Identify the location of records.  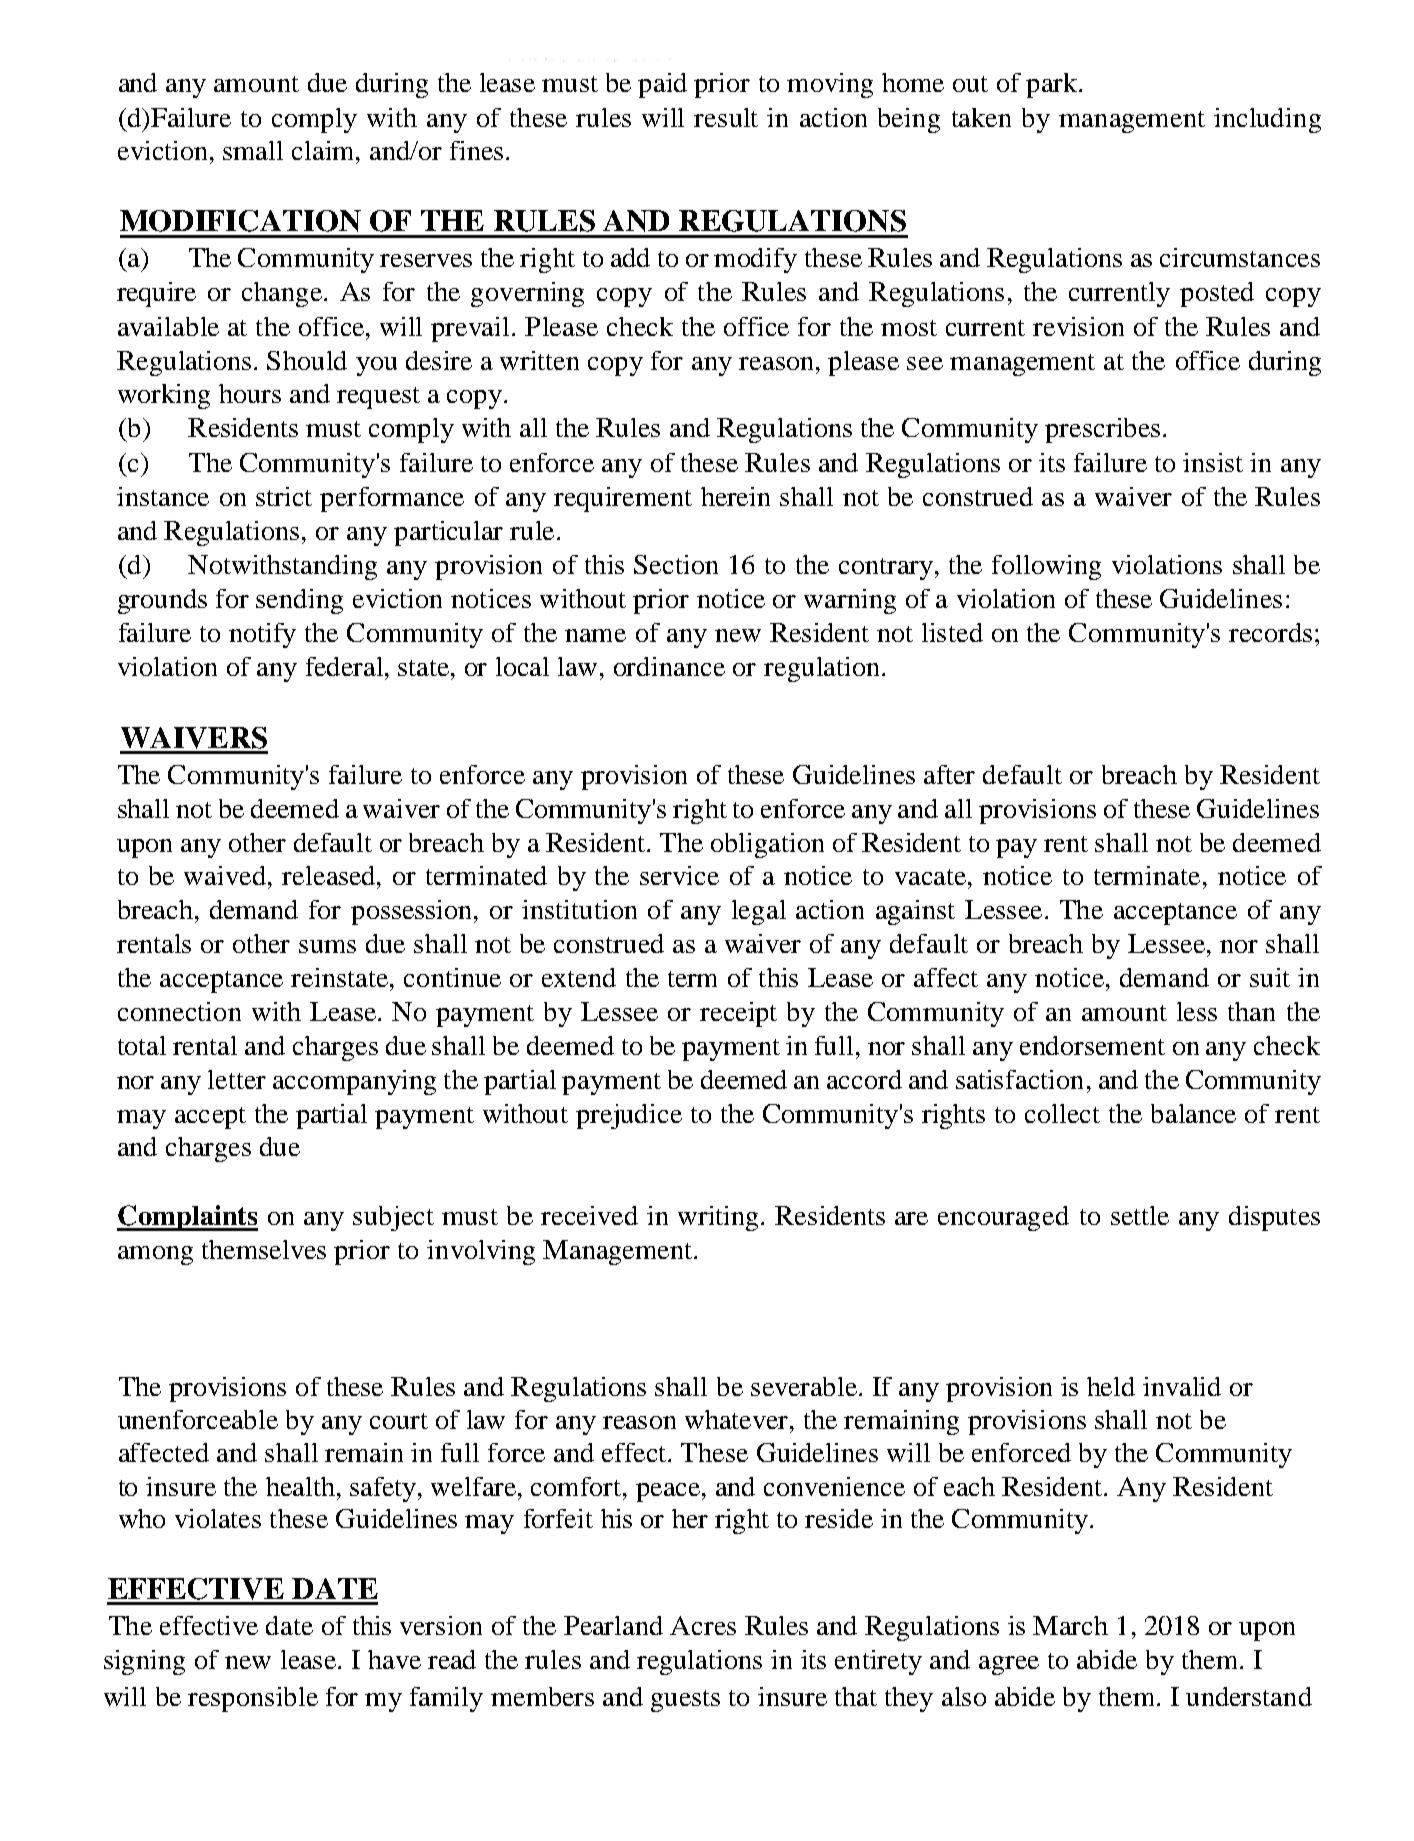
(1270, 632).
